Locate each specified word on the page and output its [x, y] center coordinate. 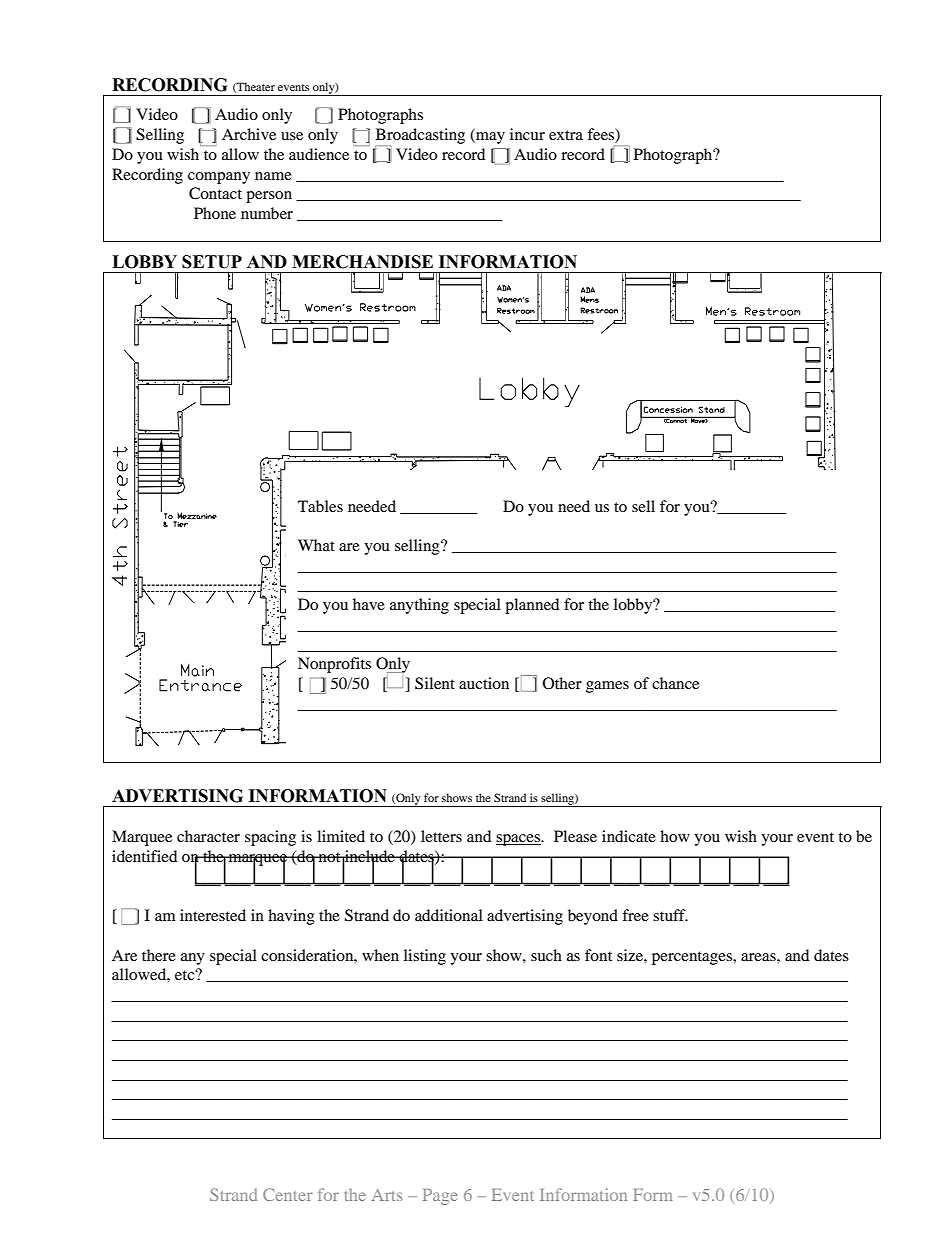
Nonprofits [334, 665]
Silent [435, 683]
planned [532, 606]
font [598, 955]
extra [566, 135]
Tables [320, 506]
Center [288, 1194]
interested [213, 915]
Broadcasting [420, 137]
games [607, 687]
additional [449, 915]
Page [440, 1197]
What [316, 545]
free [635, 915]
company [219, 178]
